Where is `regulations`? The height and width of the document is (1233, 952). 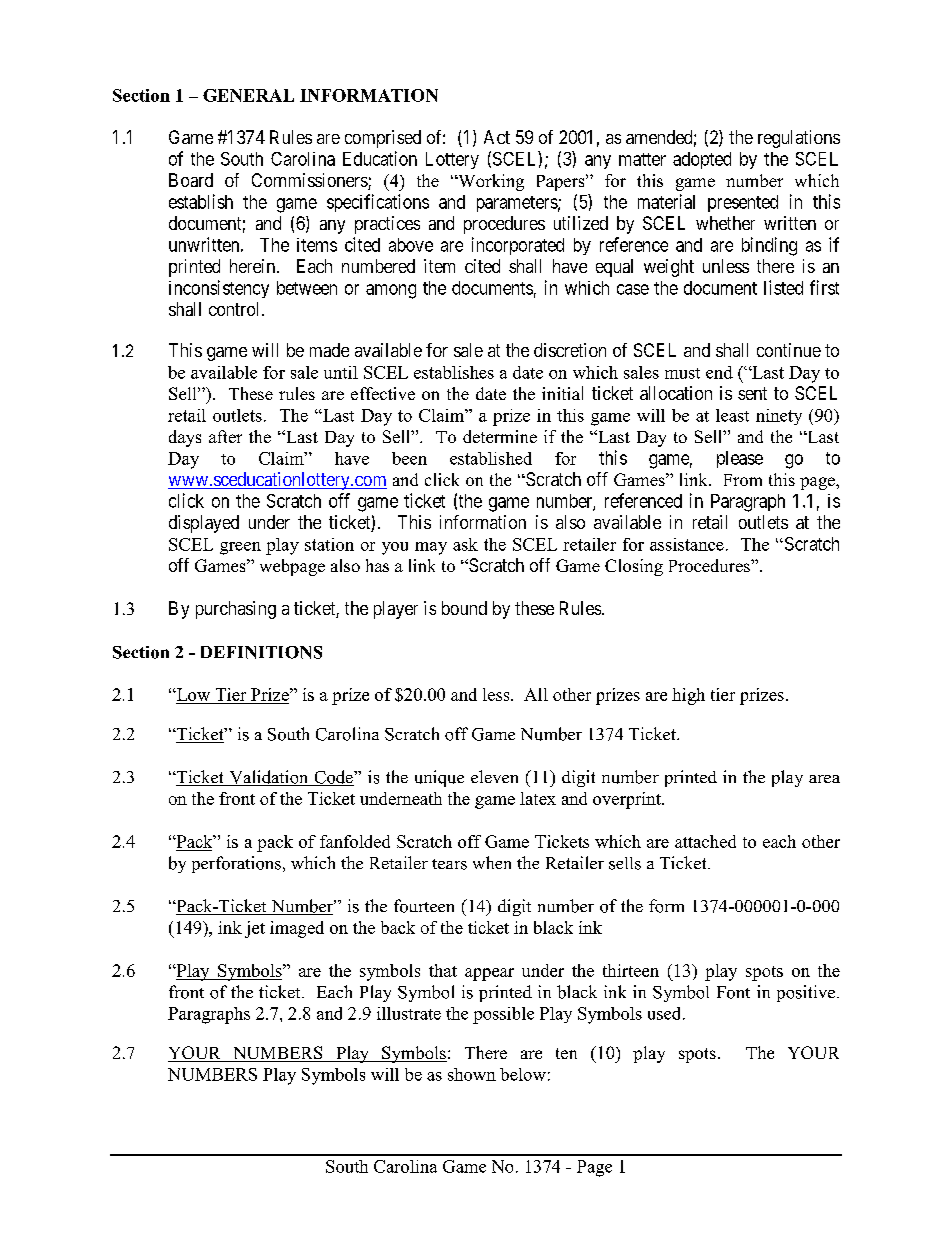 regulations is located at coordinates (799, 139).
